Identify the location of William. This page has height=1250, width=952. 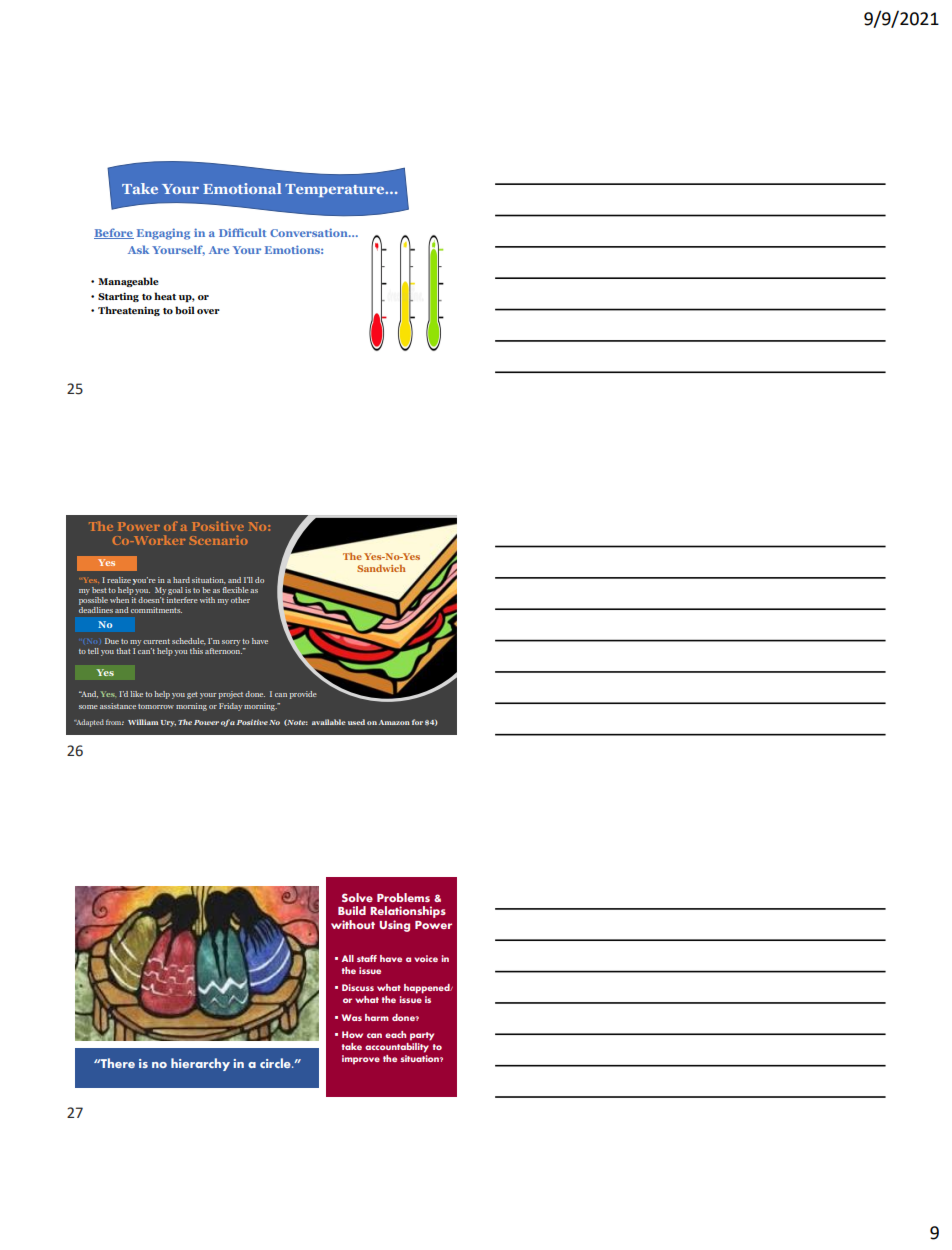
(143, 722).
